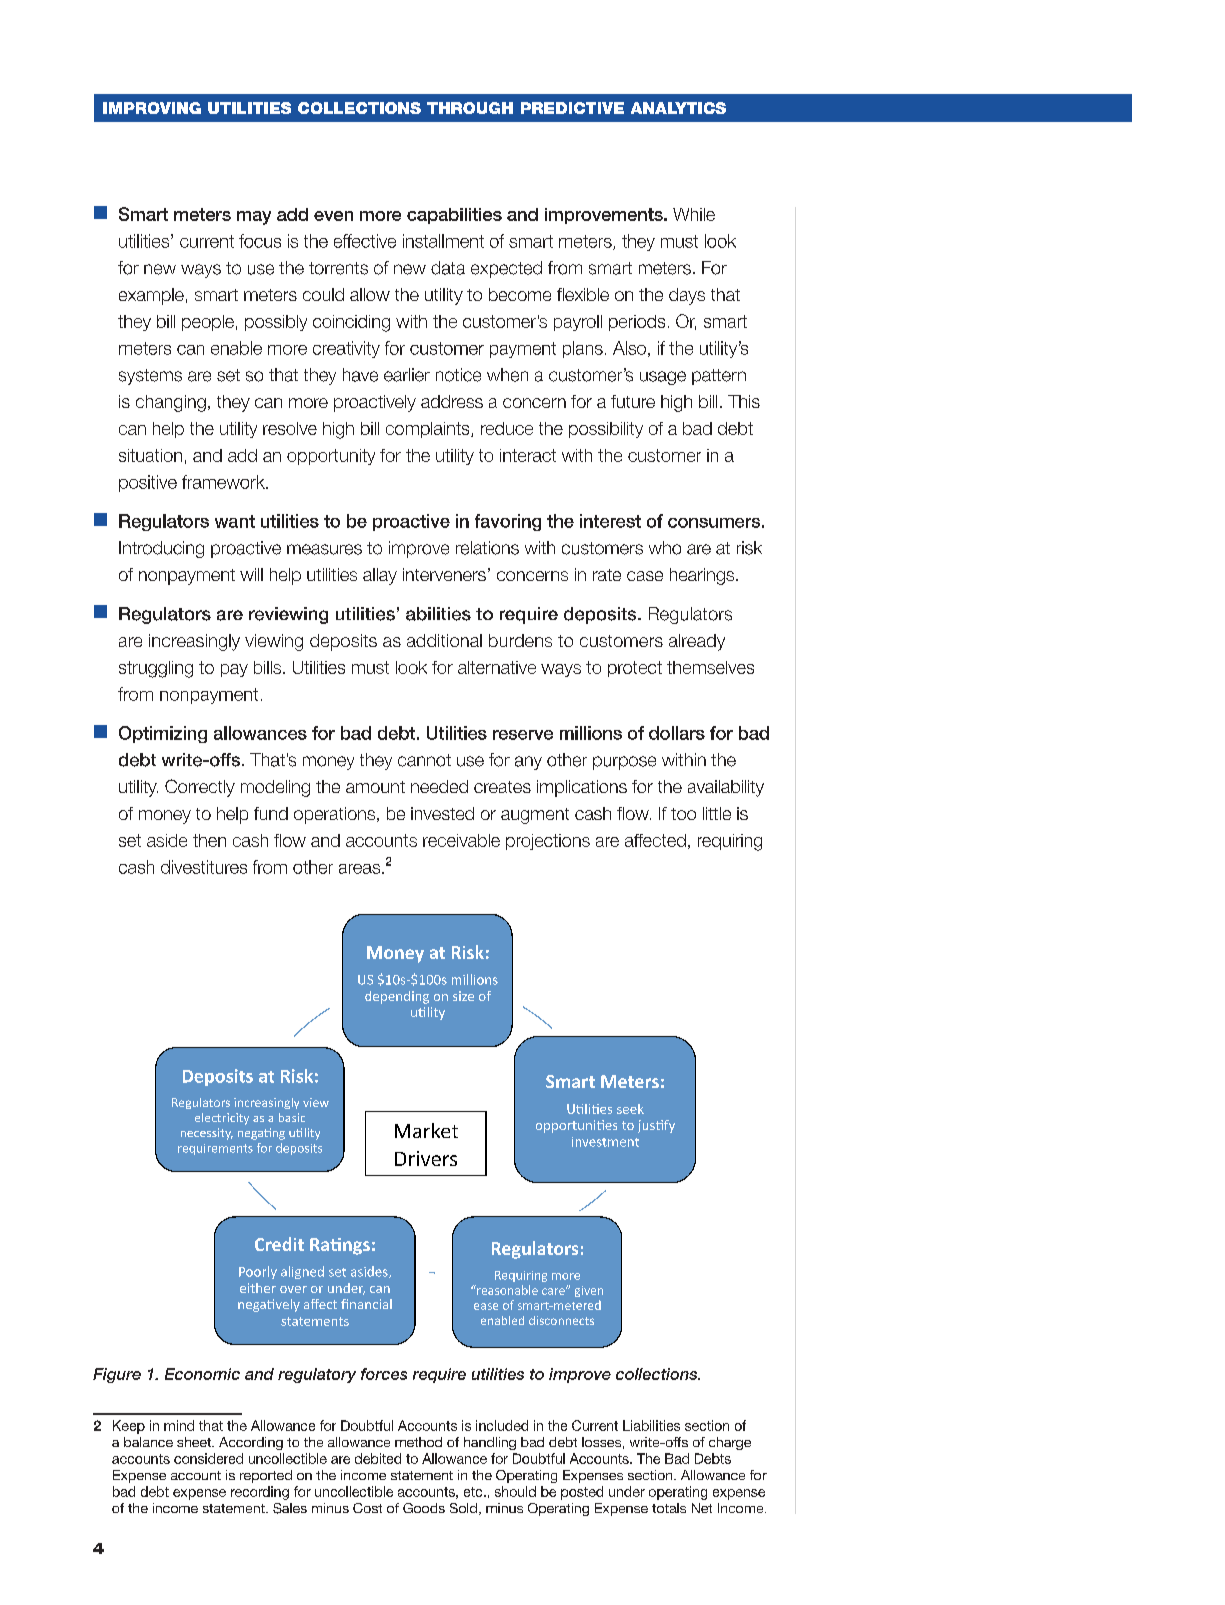  What do you see at coordinates (152, 108) in the screenshot?
I see `Improving` at bounding box center [152, 108].
